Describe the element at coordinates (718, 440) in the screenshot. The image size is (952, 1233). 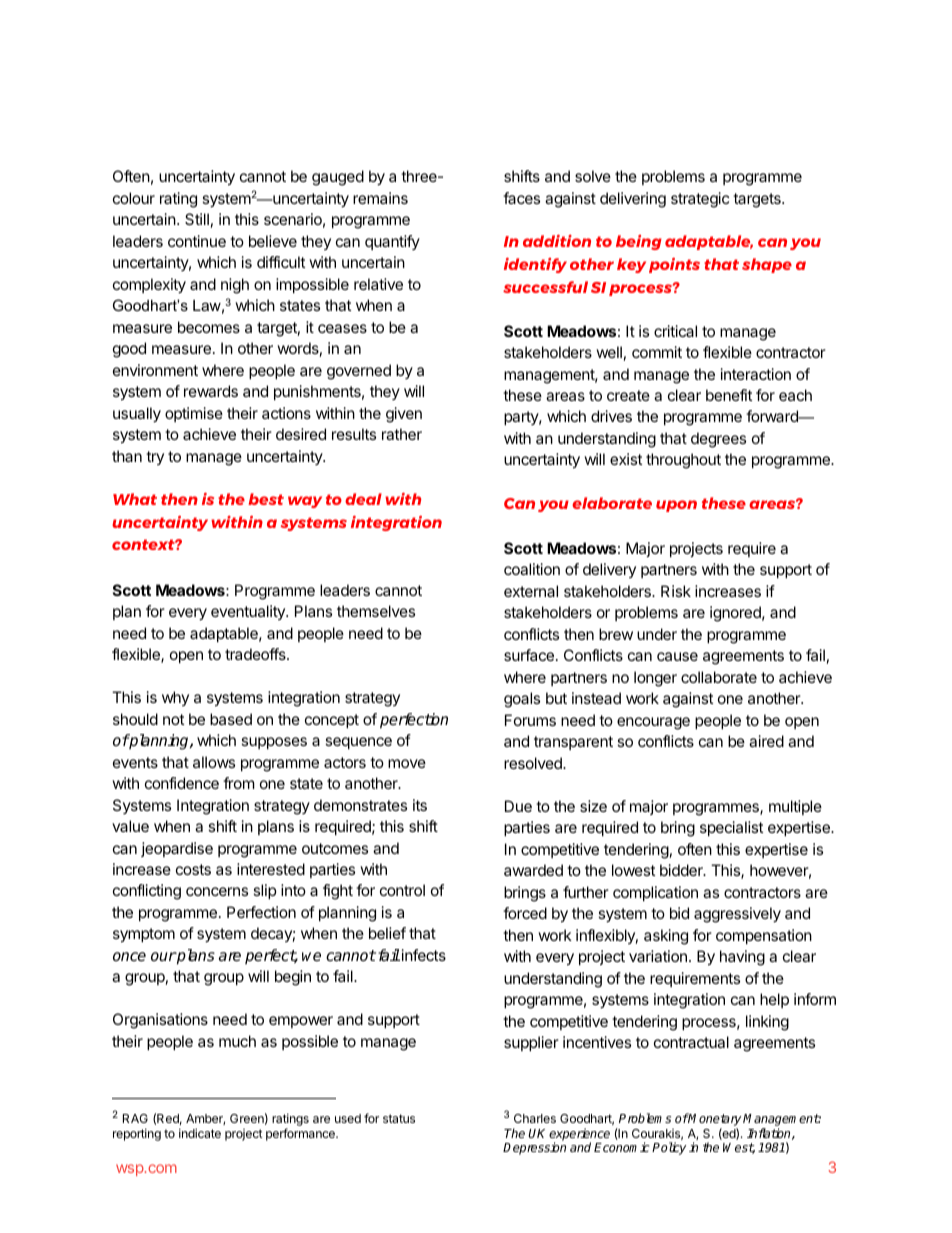
I see `degrees` at that location.
